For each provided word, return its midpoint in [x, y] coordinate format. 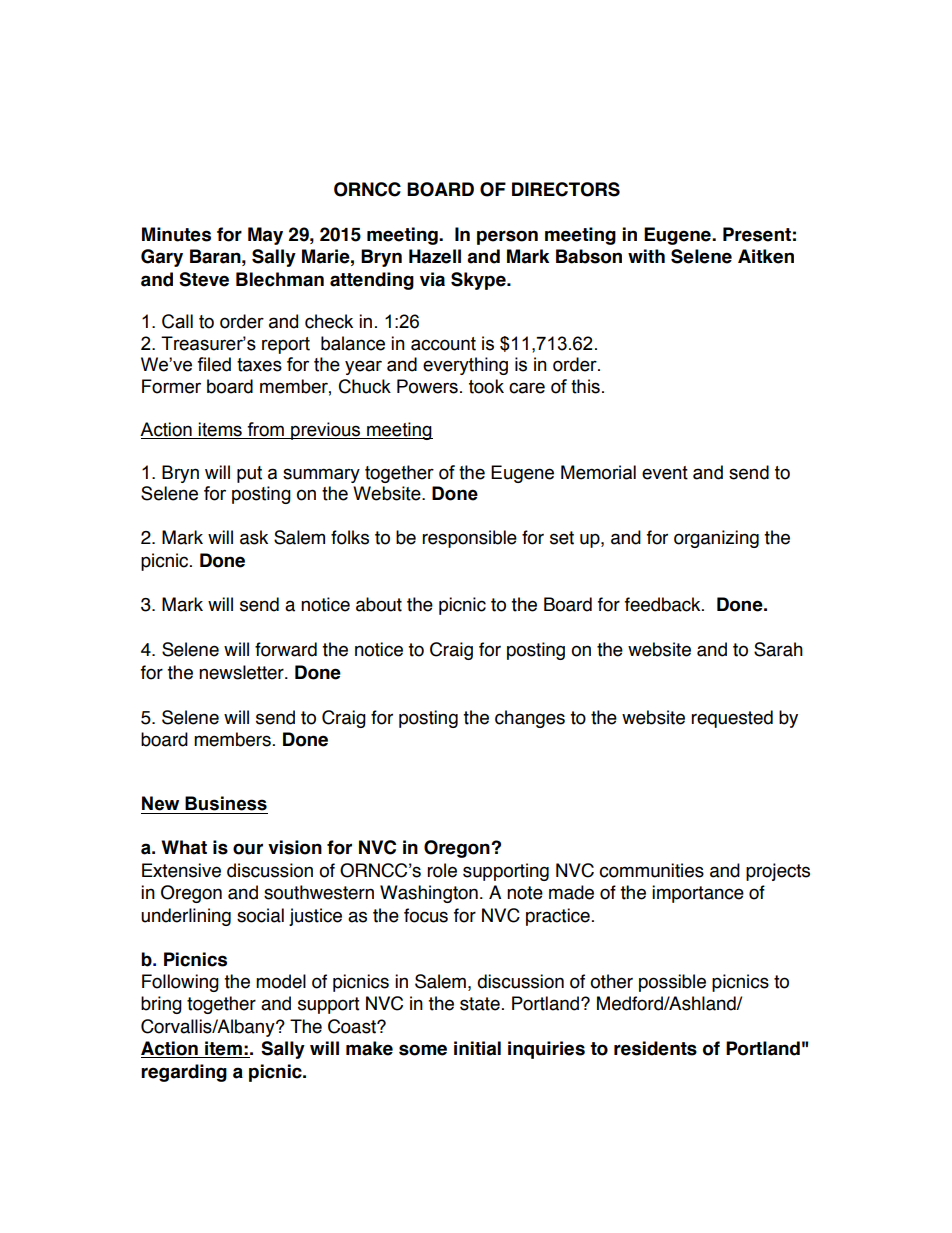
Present [757, 234]
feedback [664, 604]
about [379, 604]
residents [655, 1048]
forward [286, 649]
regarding [184, 1073]
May [265, 236]
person [507, 237]
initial [477, 1048]
